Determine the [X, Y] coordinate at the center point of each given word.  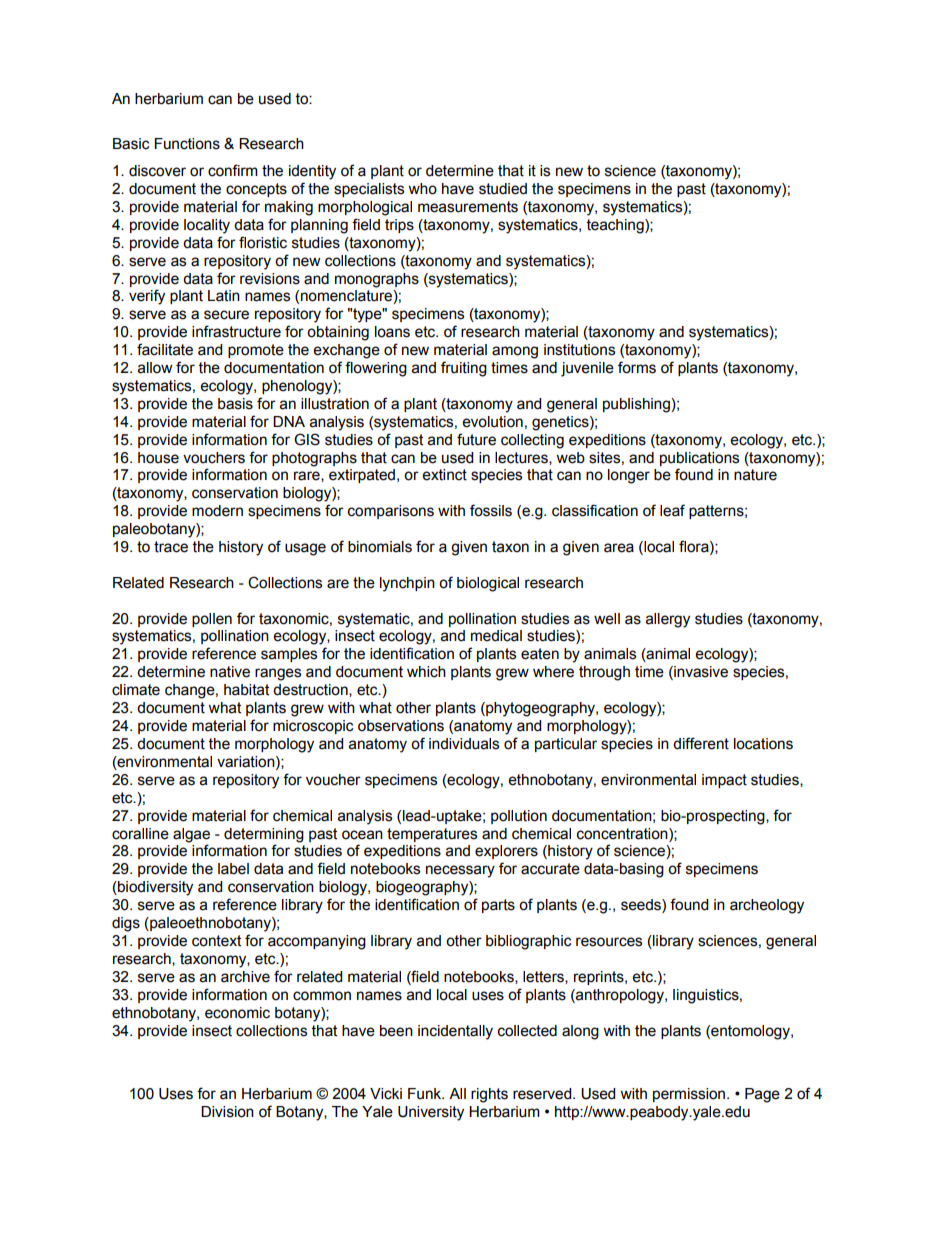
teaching [616, 226]
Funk [426, 1093]
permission [690, 1095]
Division [227, 1112]
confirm [233, 170]
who [422, 189]
